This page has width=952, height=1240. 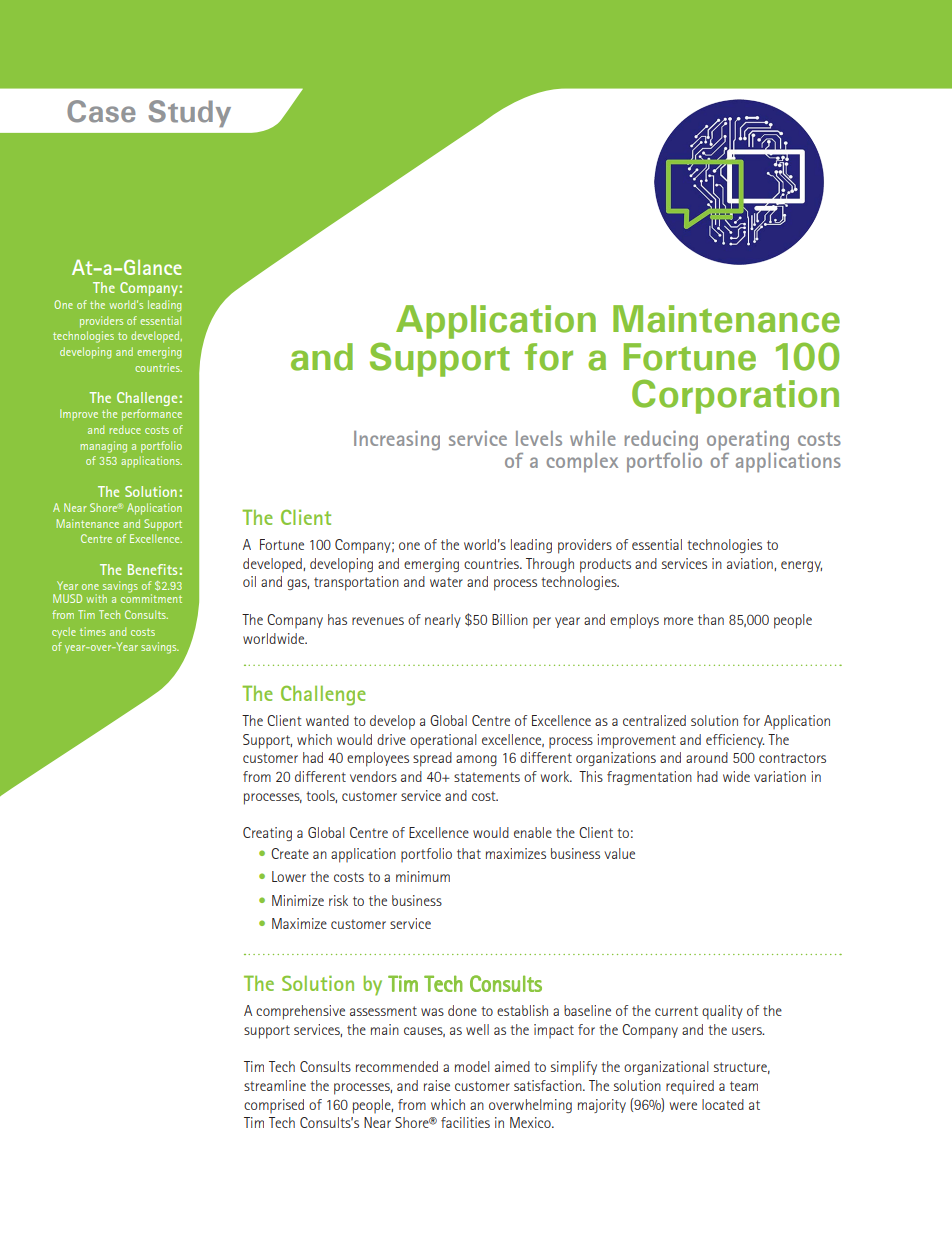 I want to click on commitment, so click(x=151, y=597).
